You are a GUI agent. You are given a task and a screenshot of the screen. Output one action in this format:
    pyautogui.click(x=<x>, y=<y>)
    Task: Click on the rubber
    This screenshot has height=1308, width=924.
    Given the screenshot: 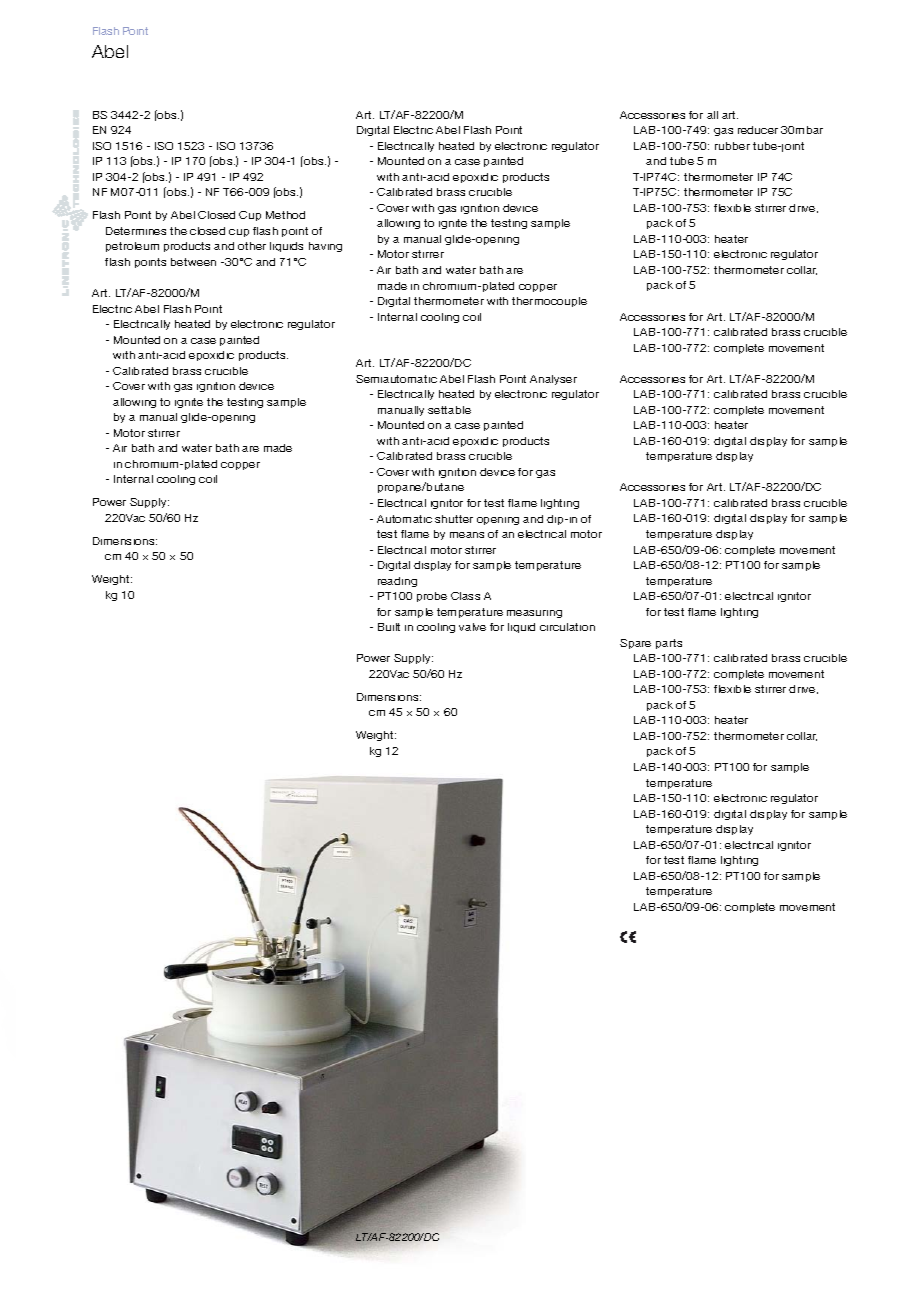 What is the action you would take?
    pyautogui.click(x=732, y=146)
